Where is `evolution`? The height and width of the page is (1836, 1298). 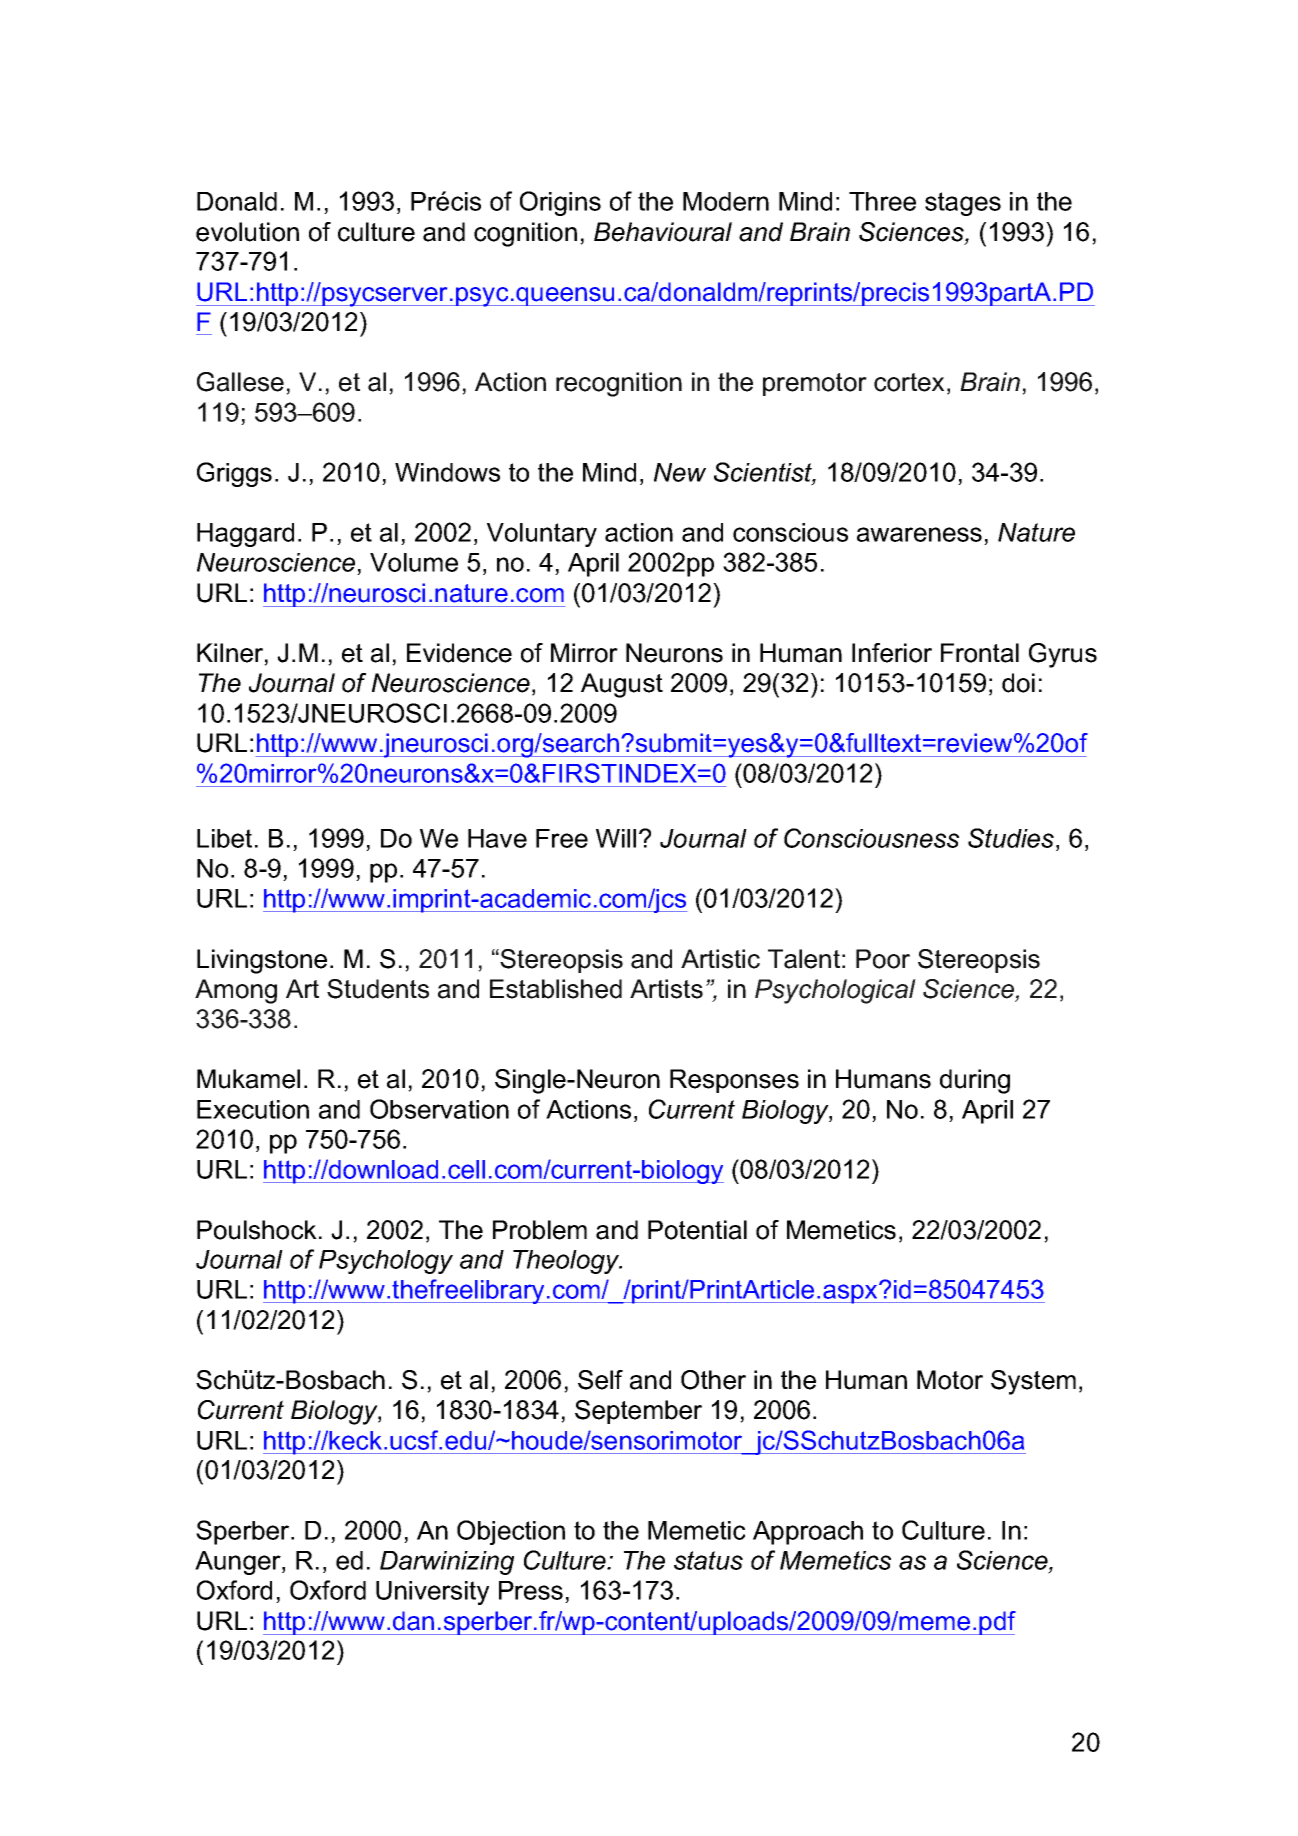 evolution is located at coordinates (247, 232).
